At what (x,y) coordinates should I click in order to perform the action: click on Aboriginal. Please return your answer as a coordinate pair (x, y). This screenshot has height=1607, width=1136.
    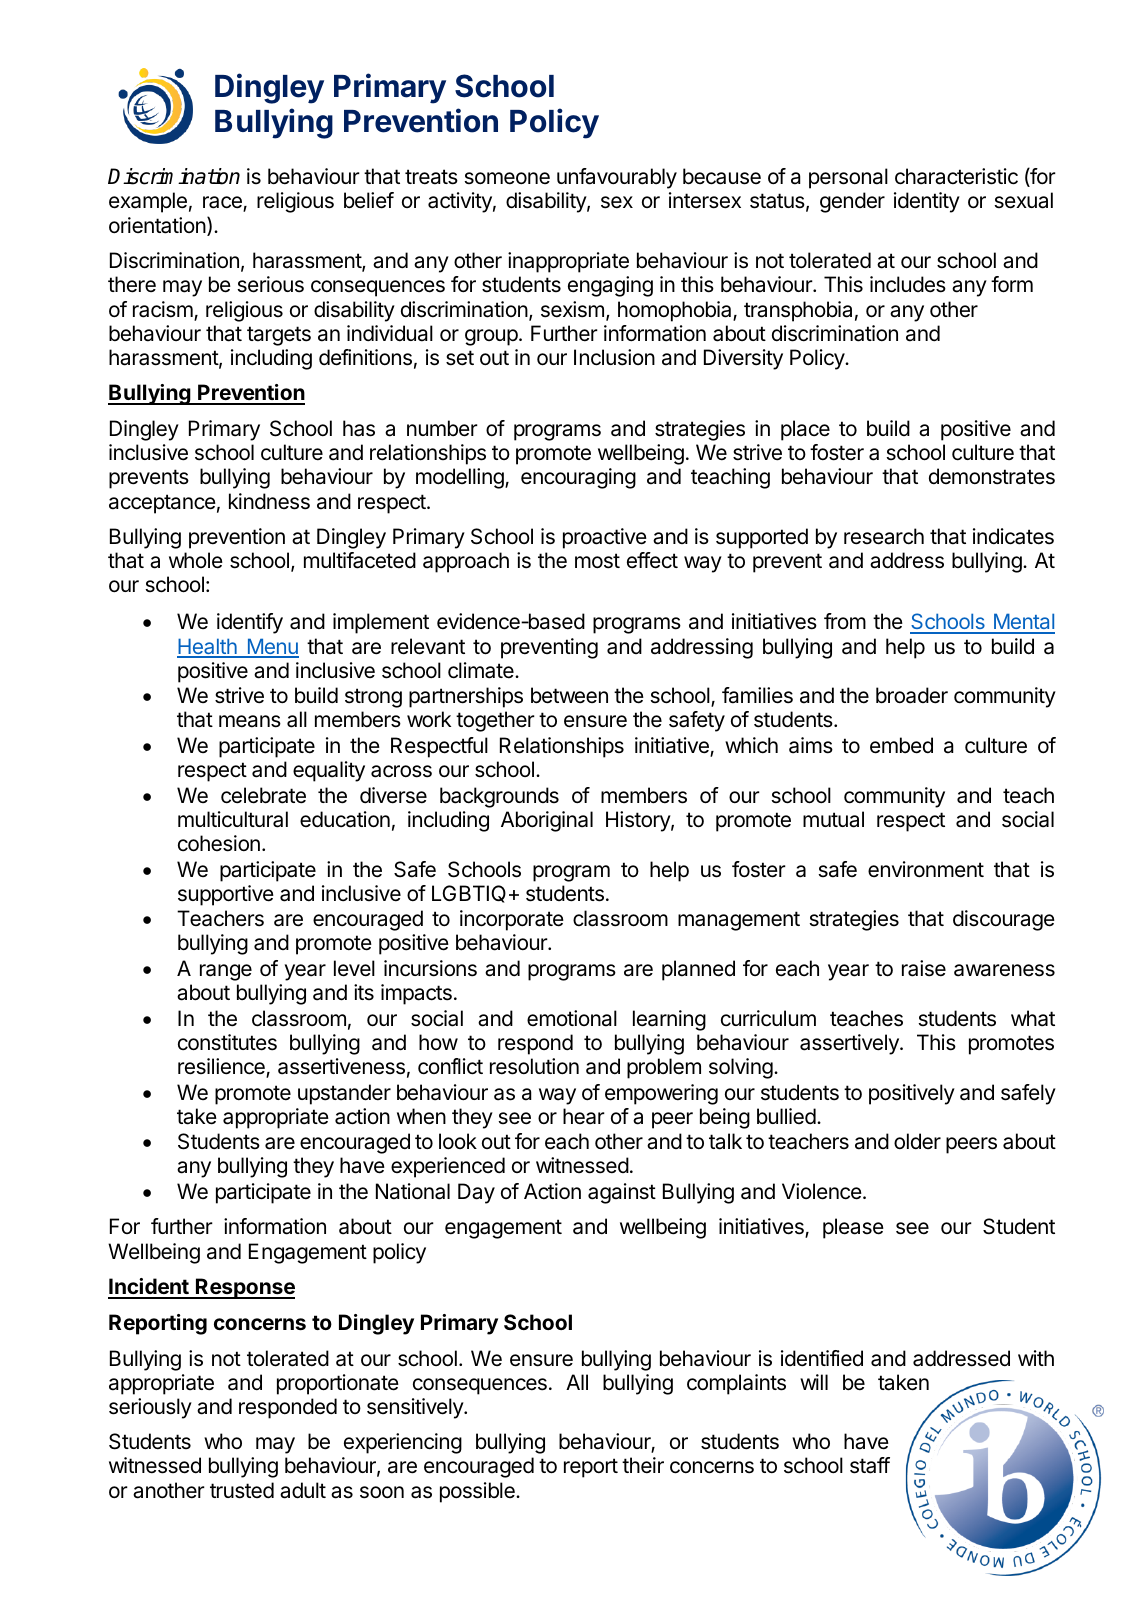
    Looking at the image, I should click on (547, 821).
